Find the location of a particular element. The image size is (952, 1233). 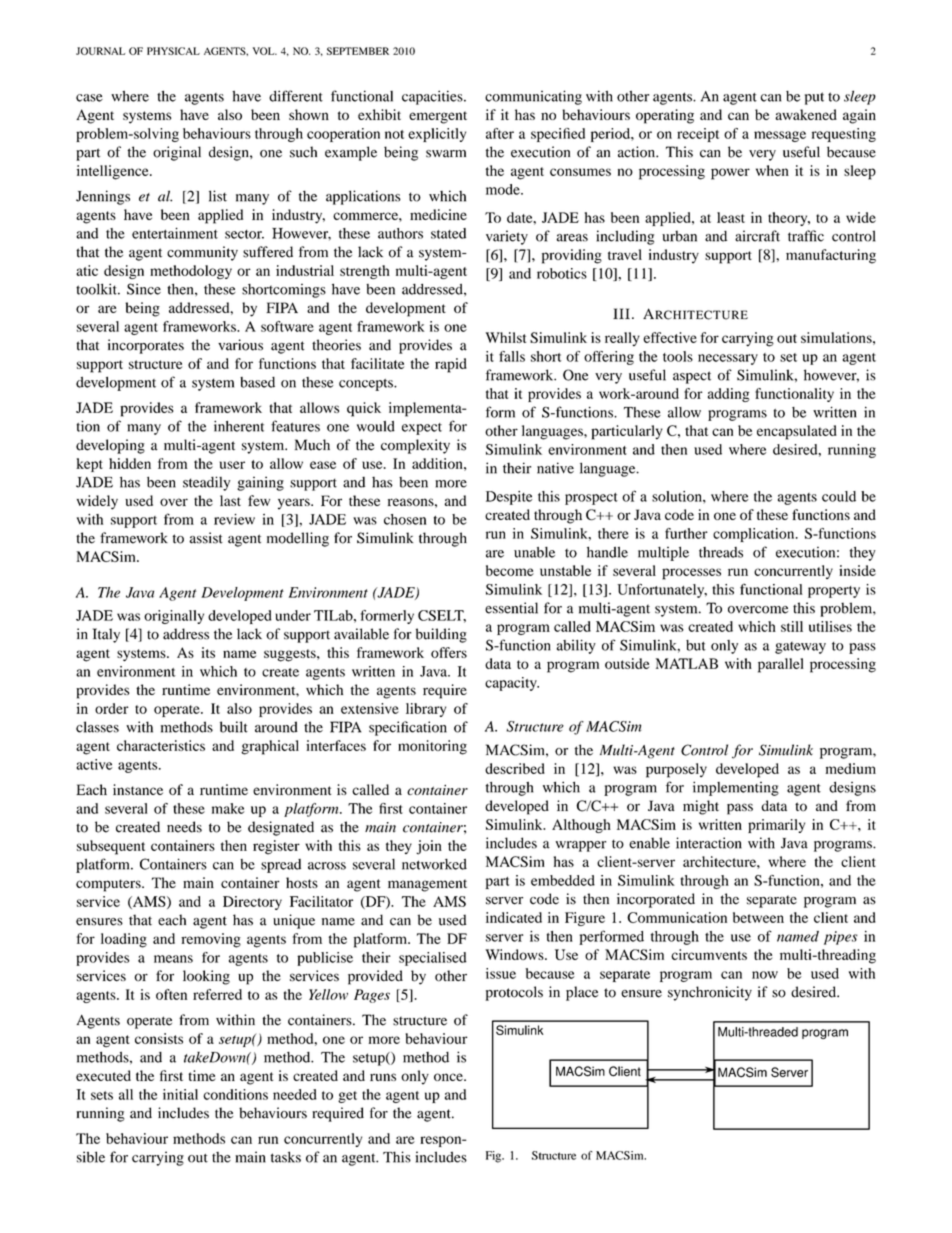

capacities is located at coordinates (433, 97).
